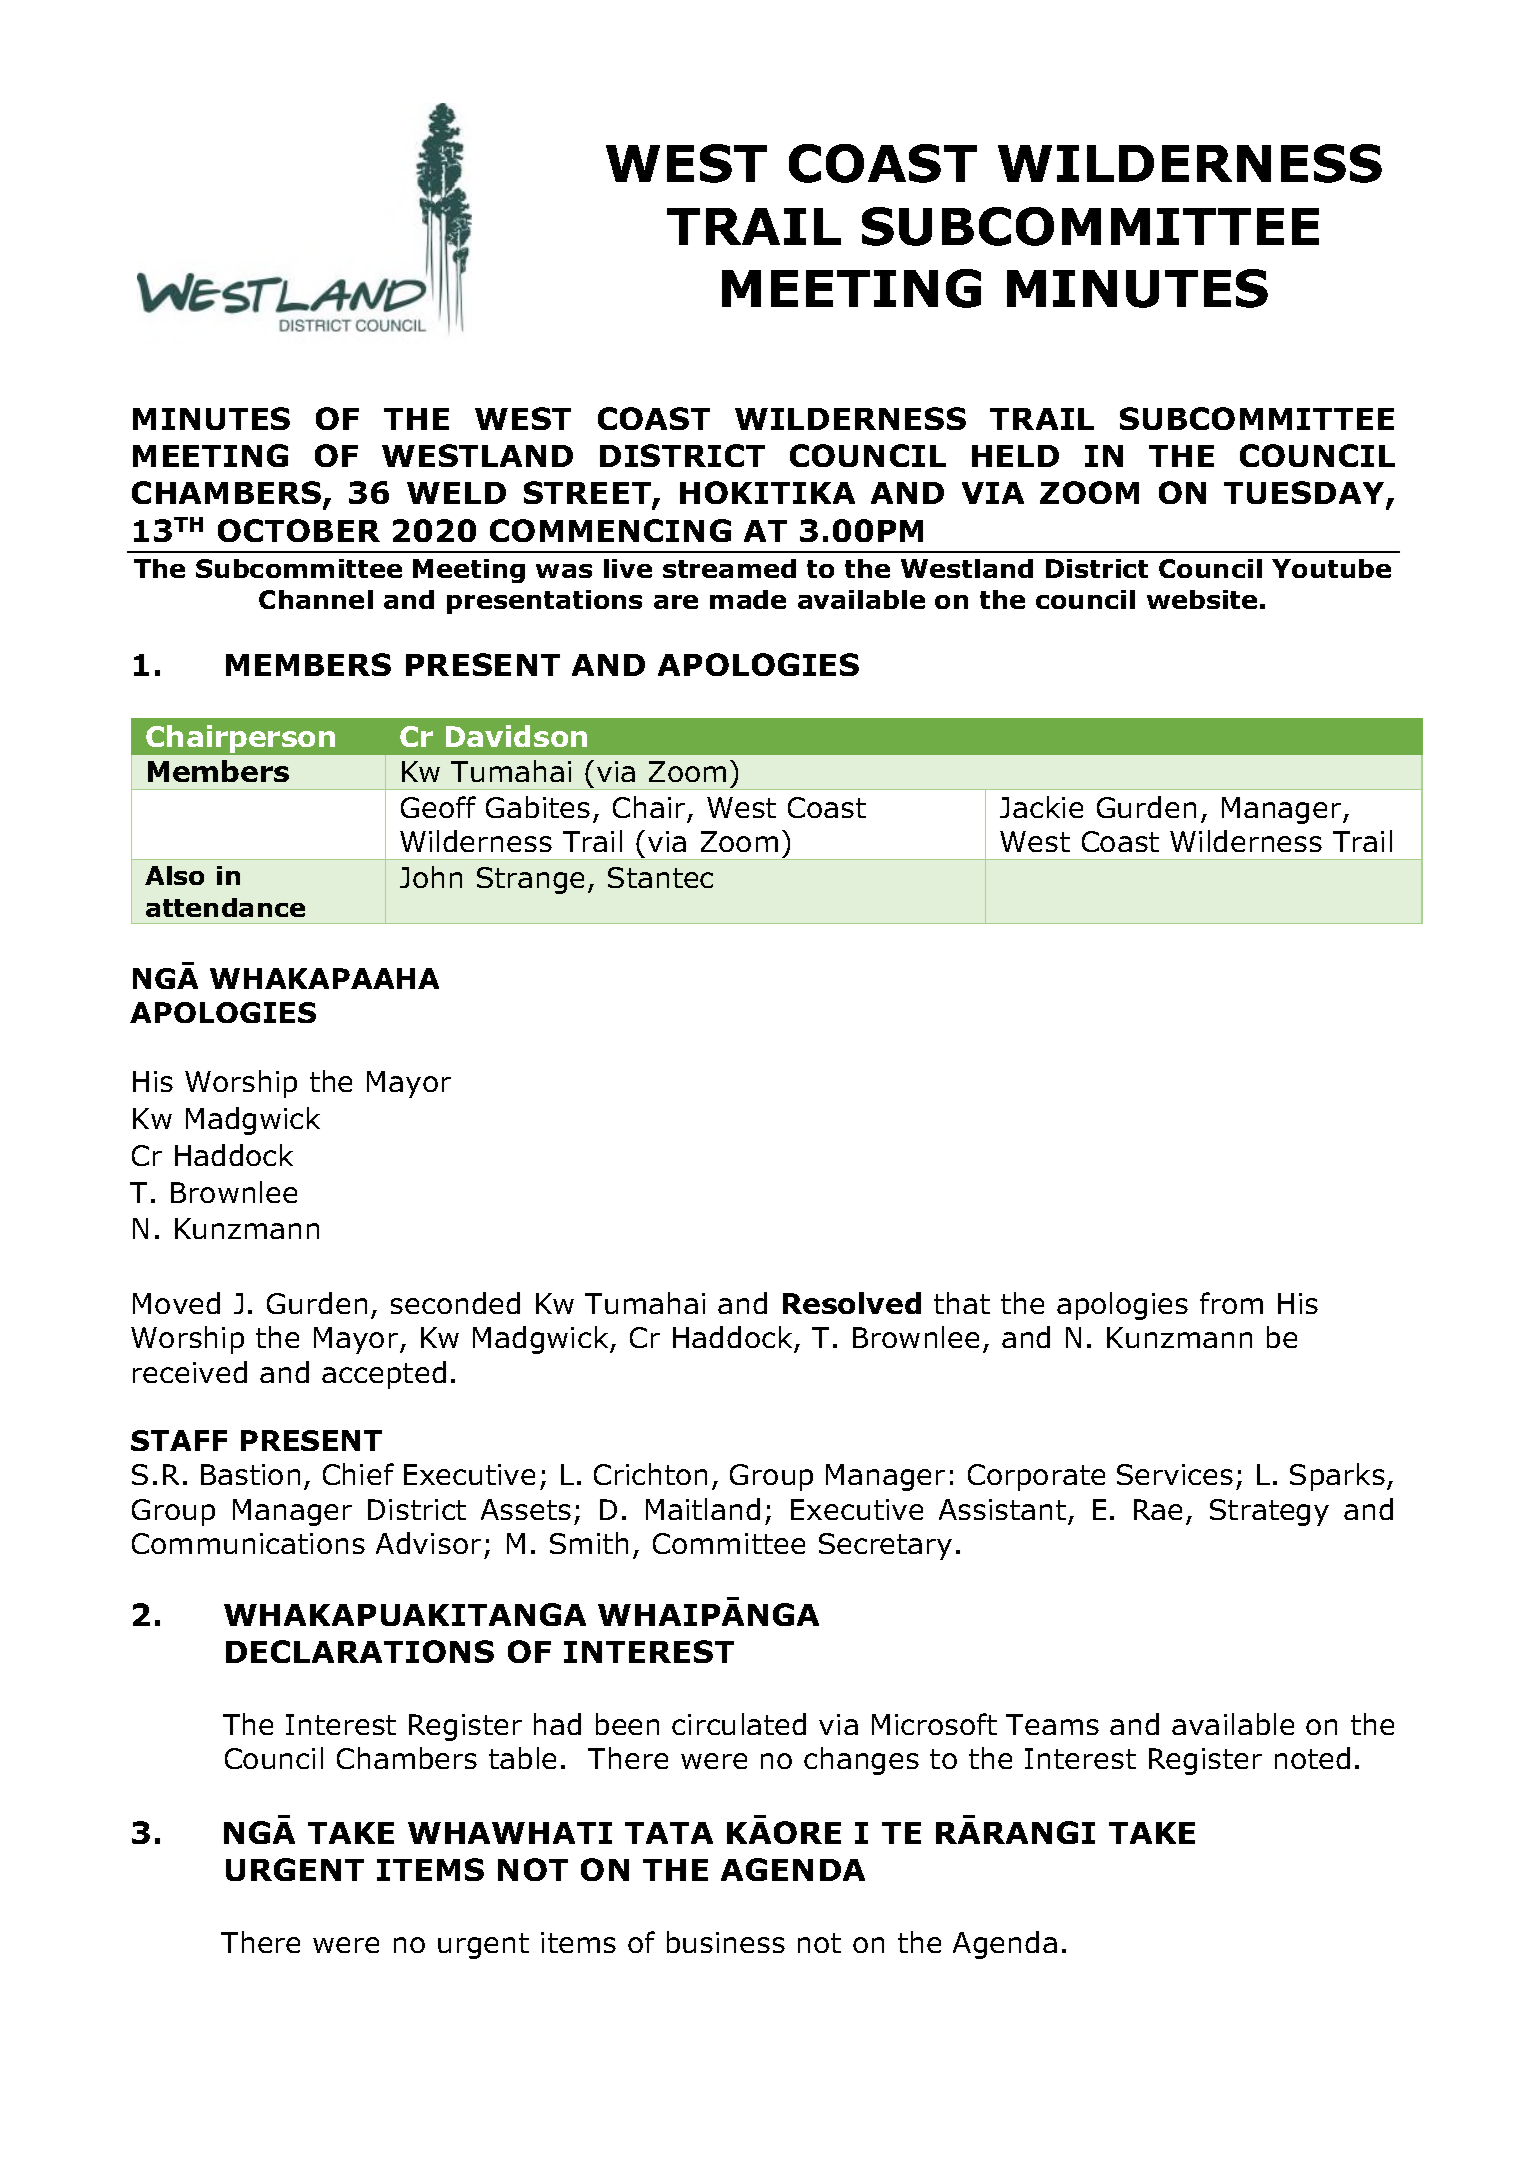  I want to click on Moved, so click(176, 1303).
